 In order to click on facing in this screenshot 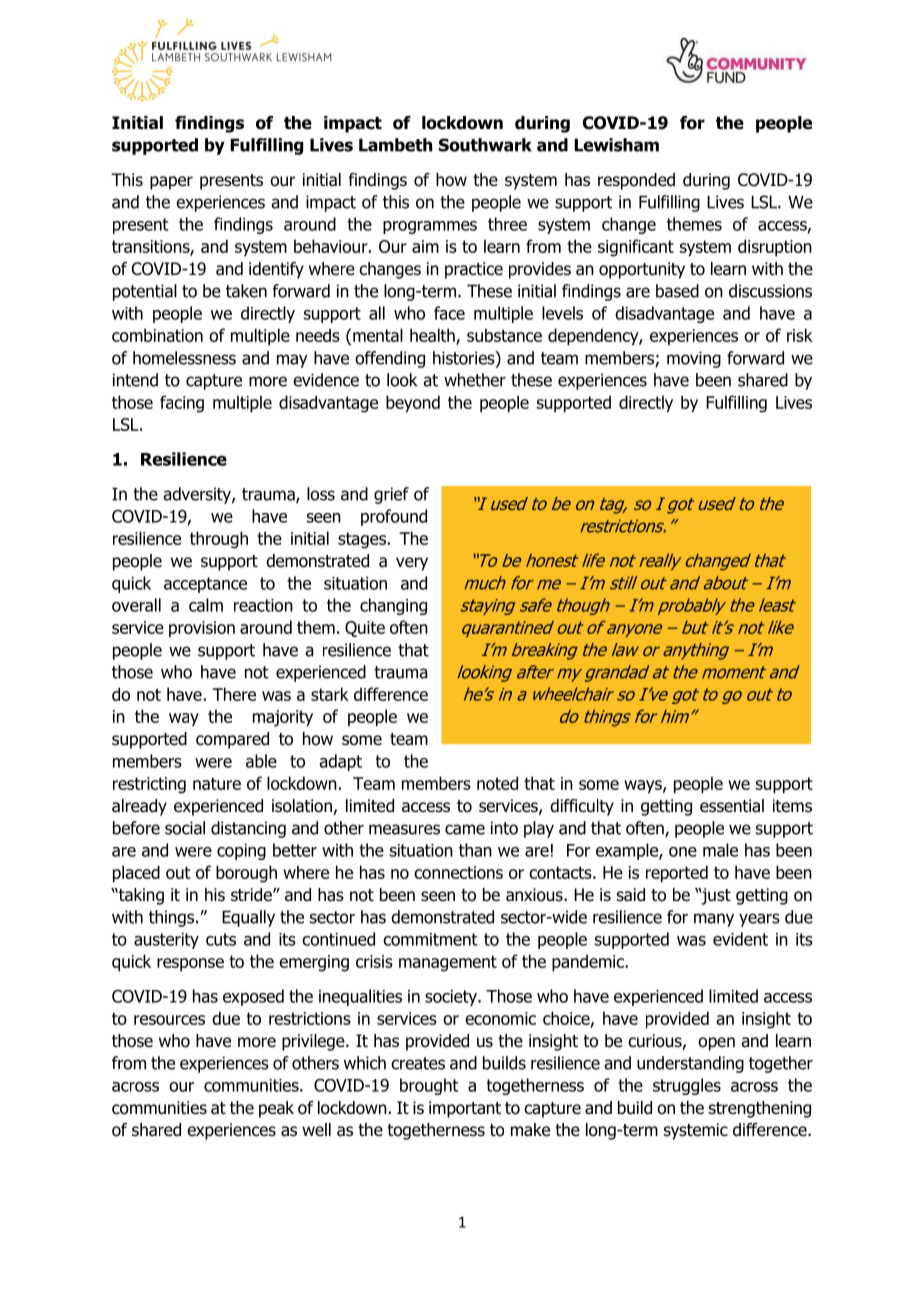, I will do `click(182, 404)`.
